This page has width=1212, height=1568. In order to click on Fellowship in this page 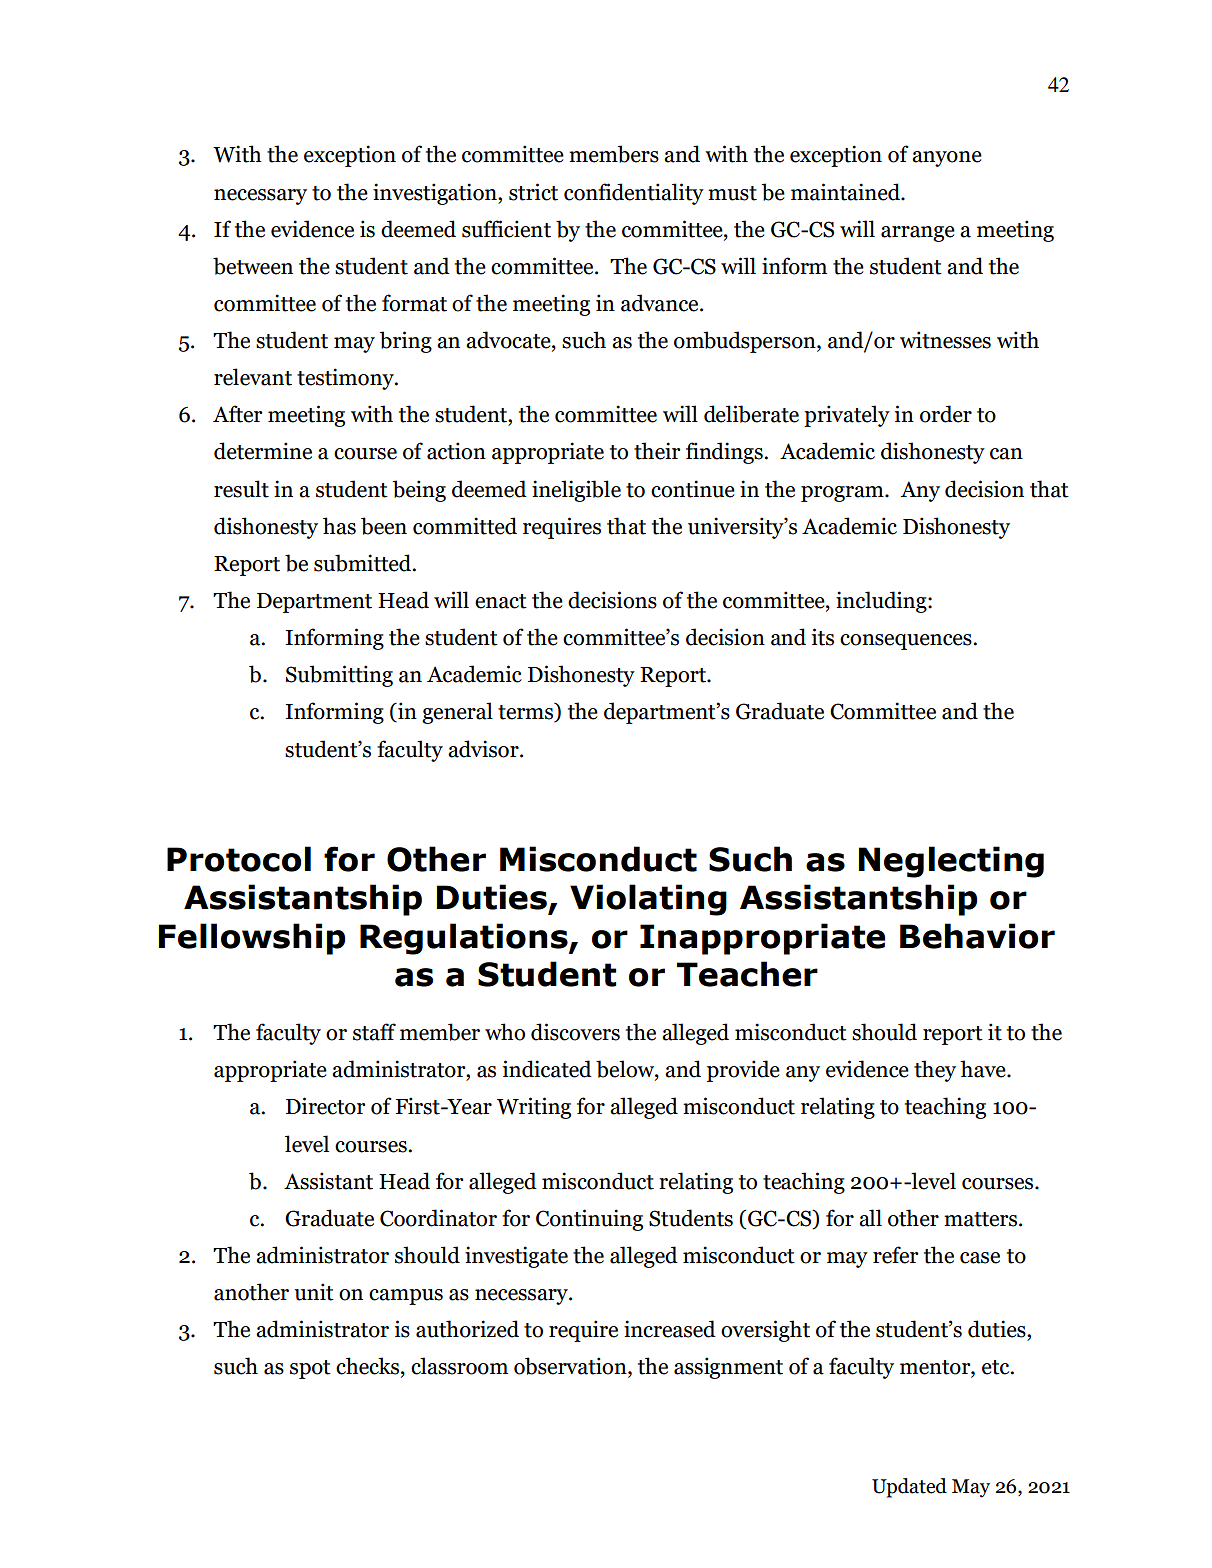, I will do `click(252, 939)`.
